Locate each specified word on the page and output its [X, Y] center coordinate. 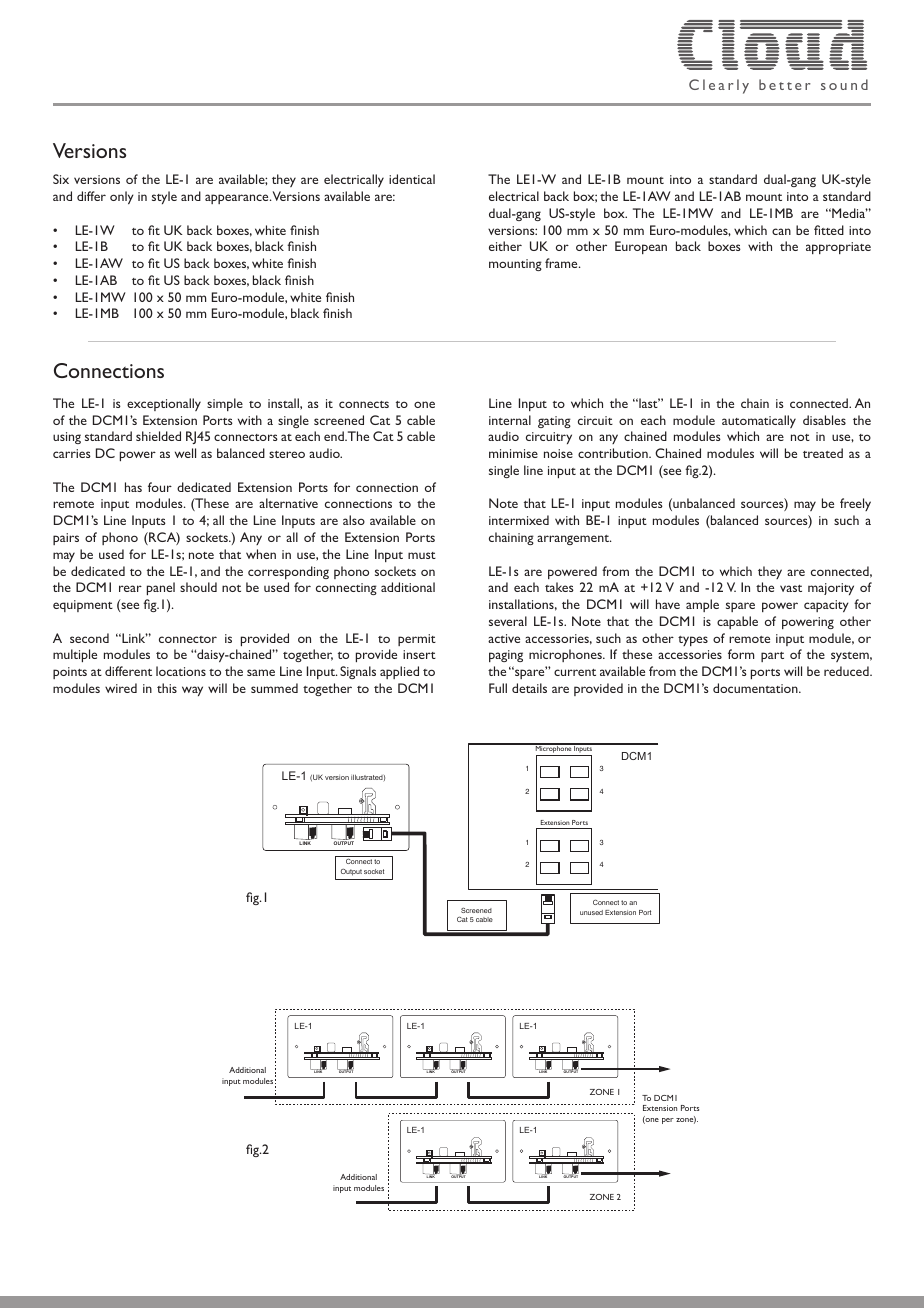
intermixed [519, 520]
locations [181, 671]
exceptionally [164, 404]
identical [412, 179]
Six [61, 179]
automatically [759, 421]
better [785, 84]
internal [510, 420]
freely [855, 504]
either [505, 246]
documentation [756, 688]
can [781, 231]
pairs [66, 539]
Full [498, 688]
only [122, 197]
